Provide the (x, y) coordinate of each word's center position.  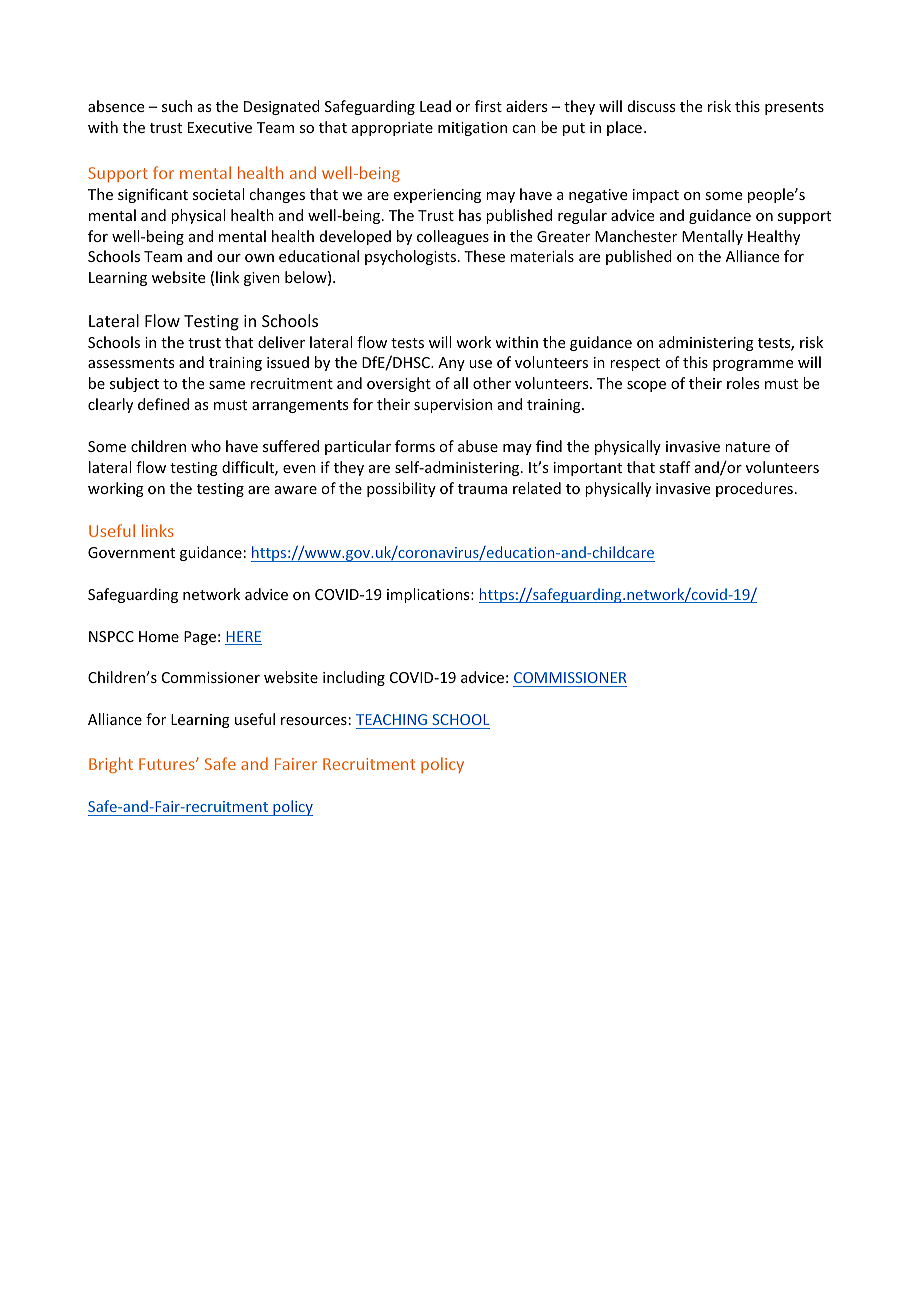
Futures (168, 764)
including (354, 678)
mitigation (472, 129)
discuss (651, 106)
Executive (220, 127)
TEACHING (391, 719)
